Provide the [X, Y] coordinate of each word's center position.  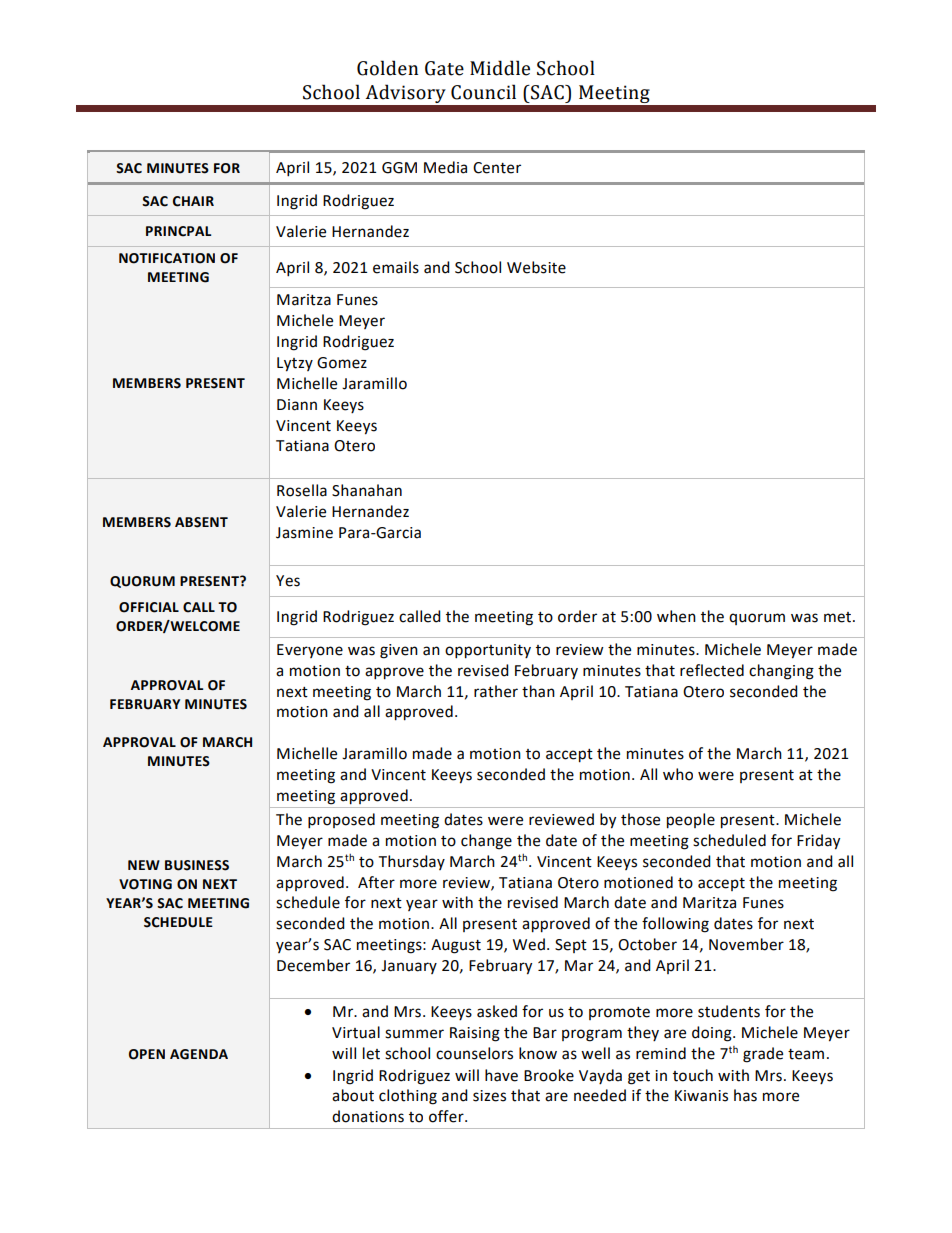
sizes [489, 1096]
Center [497, 168]
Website [536, 267]
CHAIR [193, 201]
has [745, 1095]
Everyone [310, 651]
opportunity [488, 651]
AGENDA [199, 1054]
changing [781, 672]
